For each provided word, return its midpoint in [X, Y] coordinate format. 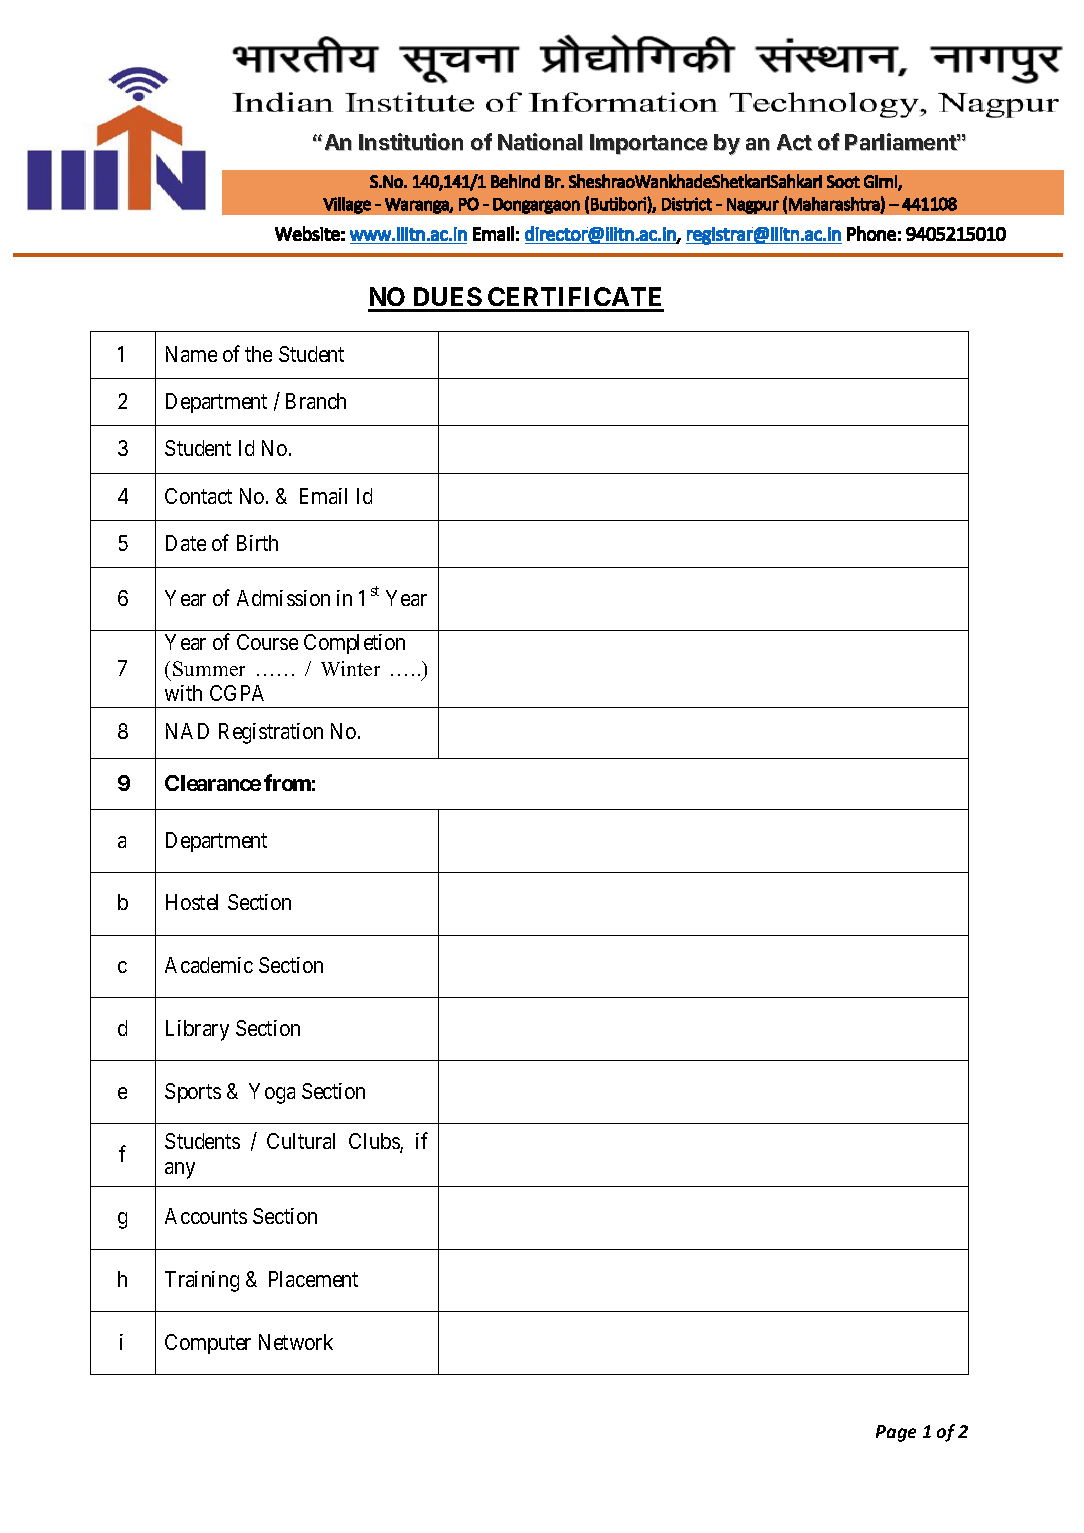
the [258, 354]
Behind [515, 181]
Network [296, 1342]
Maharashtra [834, 204]
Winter [350, 668]
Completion [354, 644]
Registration [271, 733]
